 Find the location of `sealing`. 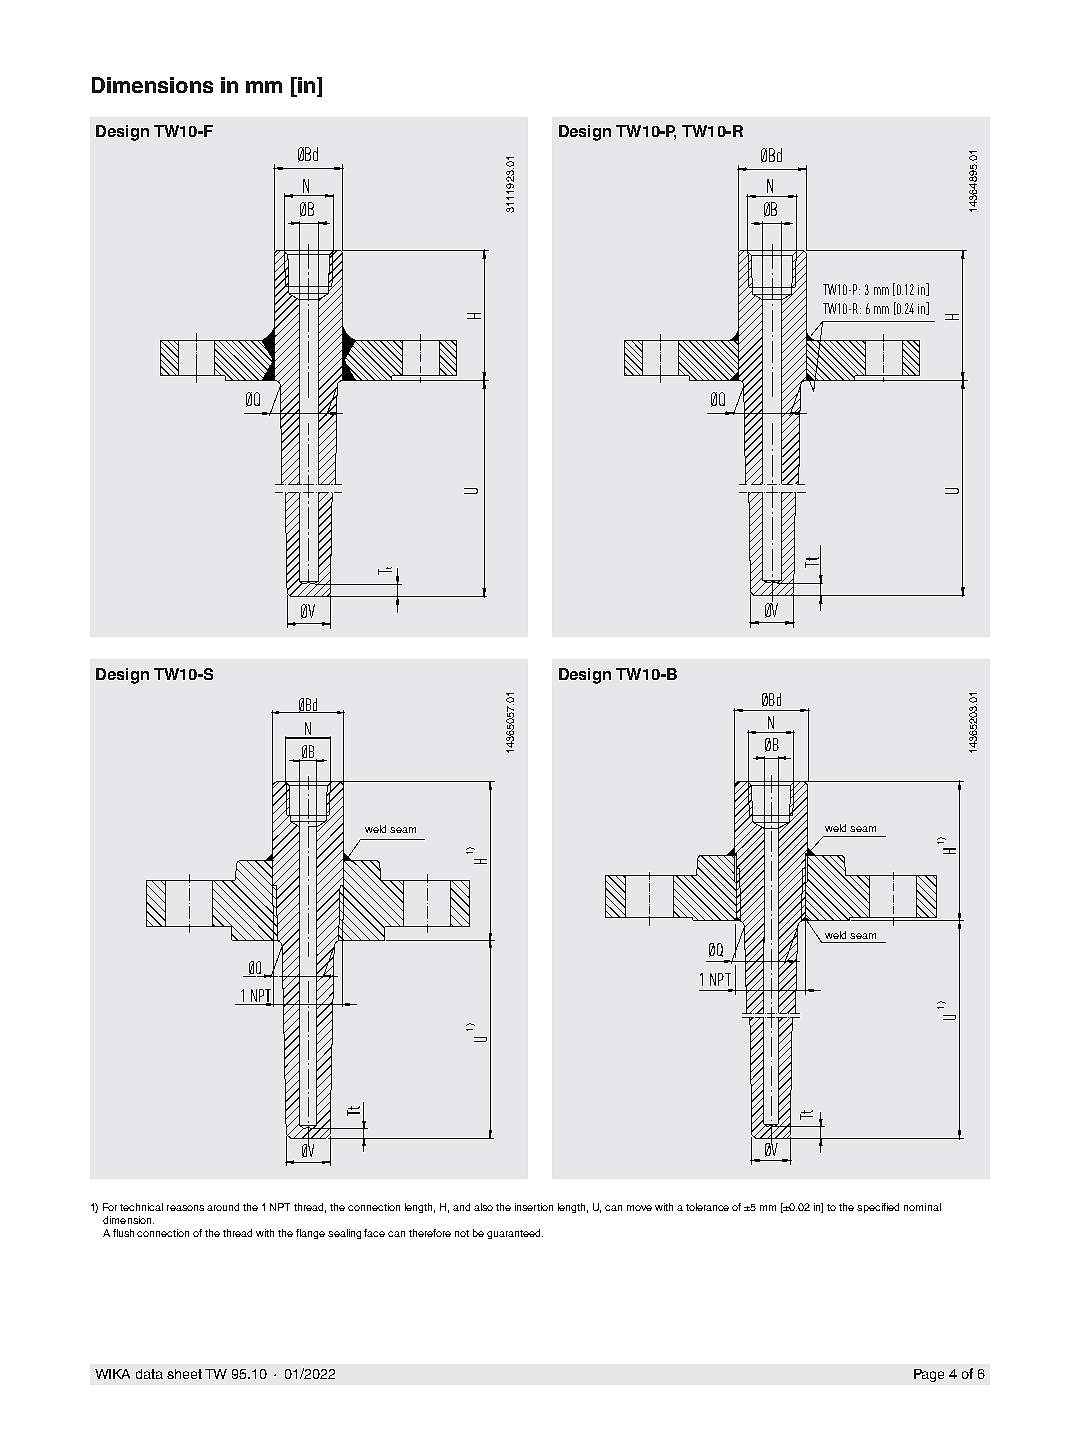

sealing is located at coordinates (344, 1234).
